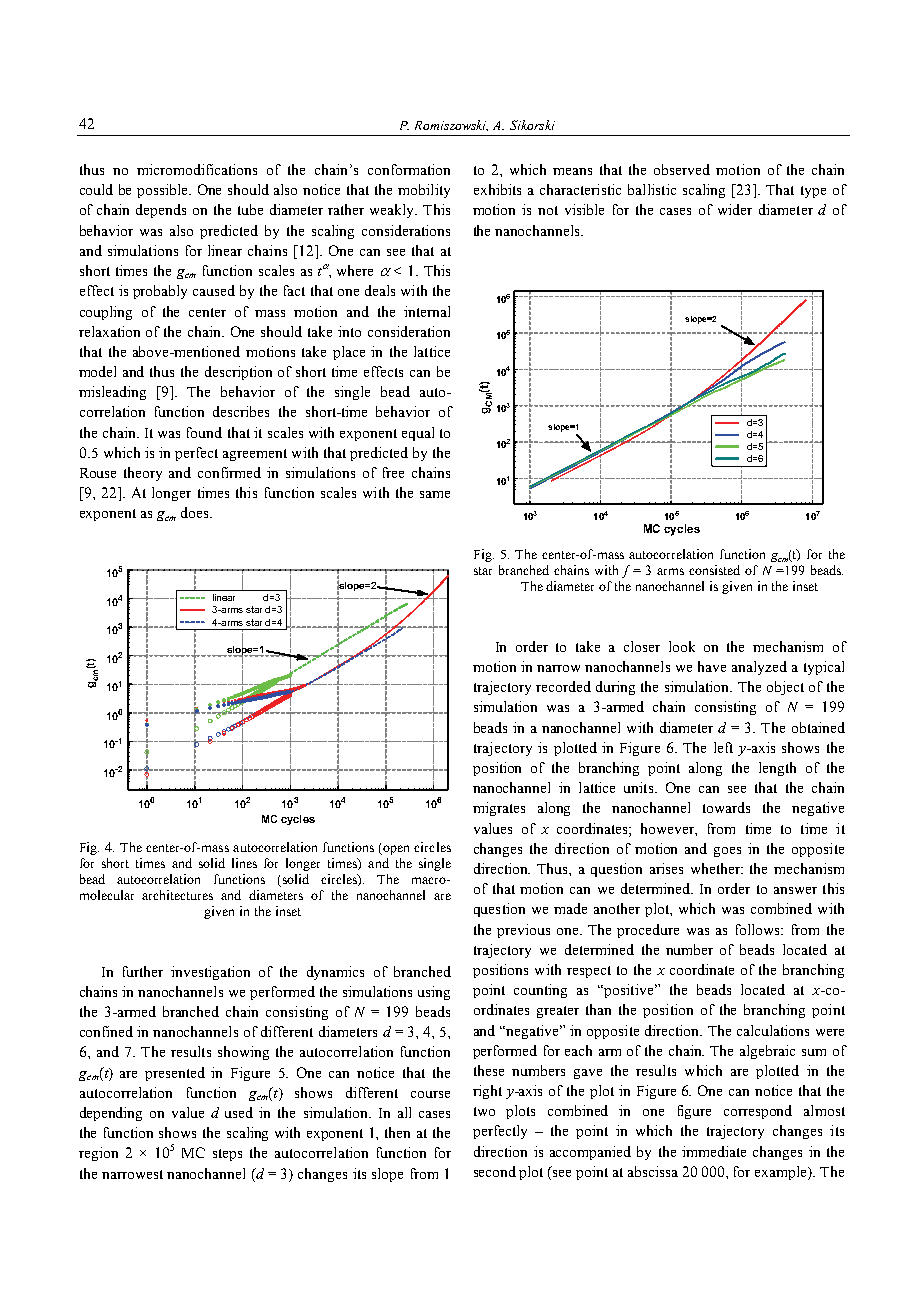 The height and width of the document is (1308, 924). What do you see at coordinates (723, 747) in the document?
I see `left` at bounding box center [723, 747].
